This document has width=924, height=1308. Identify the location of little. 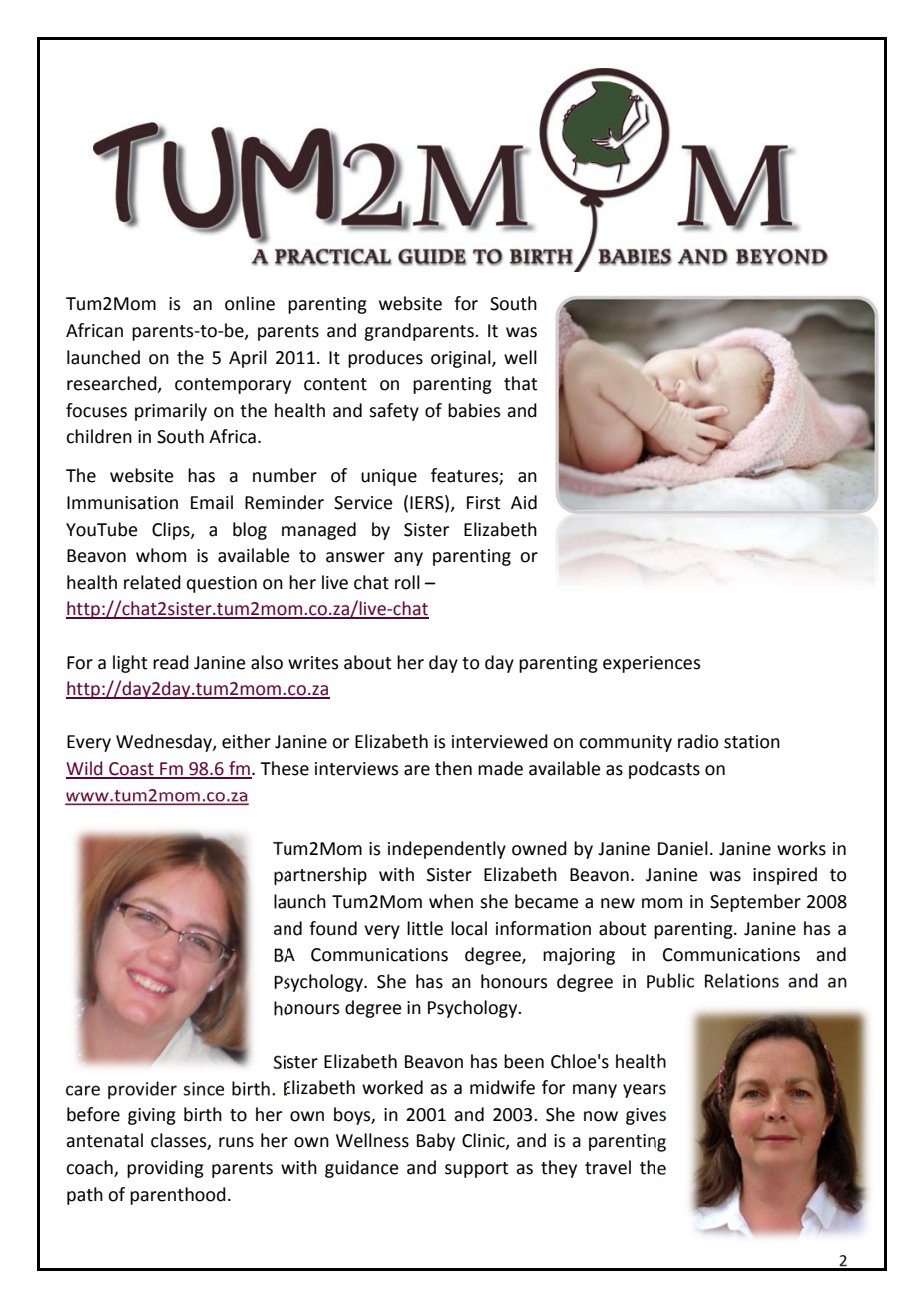
(425, 928).
